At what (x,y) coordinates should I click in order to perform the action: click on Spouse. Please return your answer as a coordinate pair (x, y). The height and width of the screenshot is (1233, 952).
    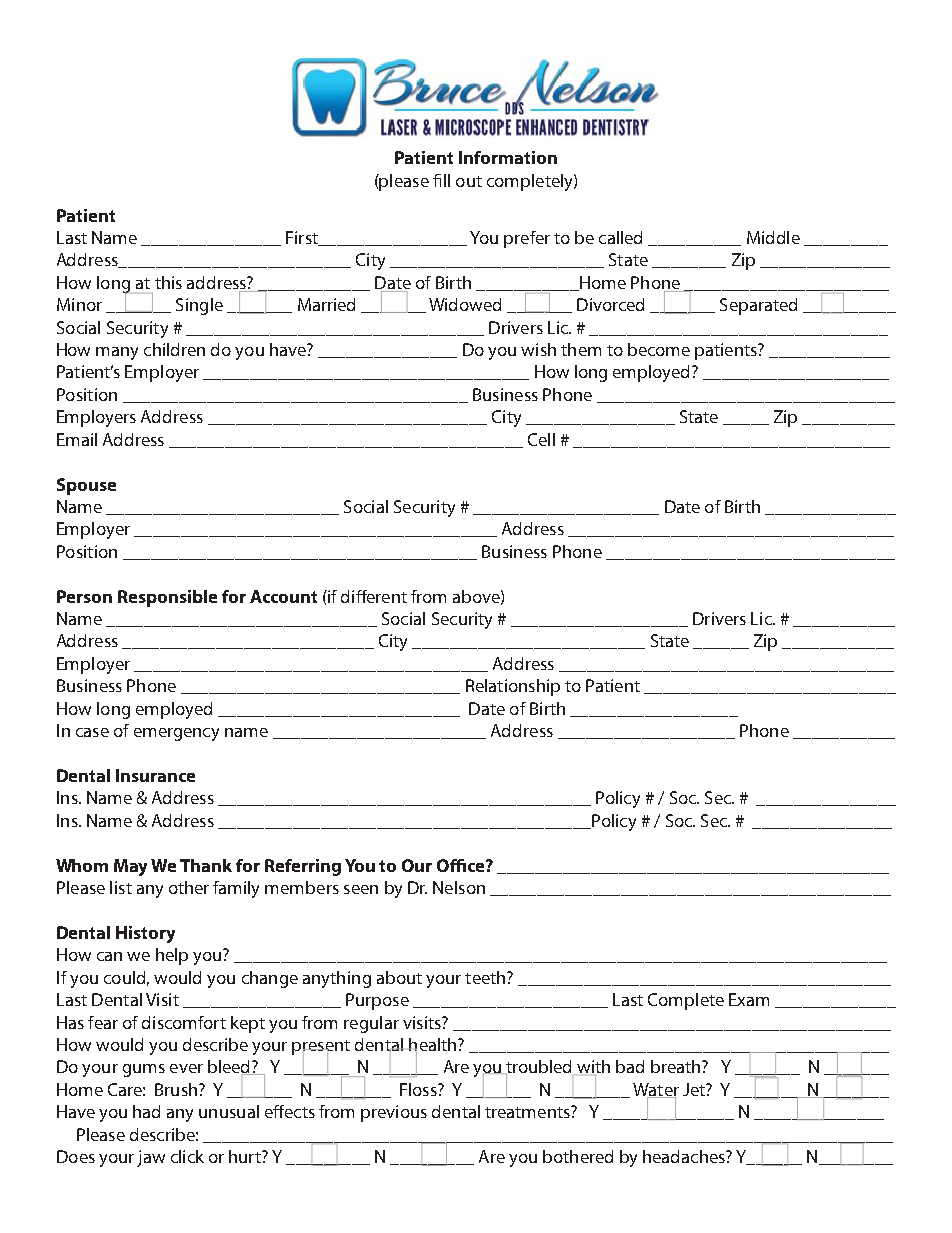
    Looking at the image, I should click on (86, 486).
